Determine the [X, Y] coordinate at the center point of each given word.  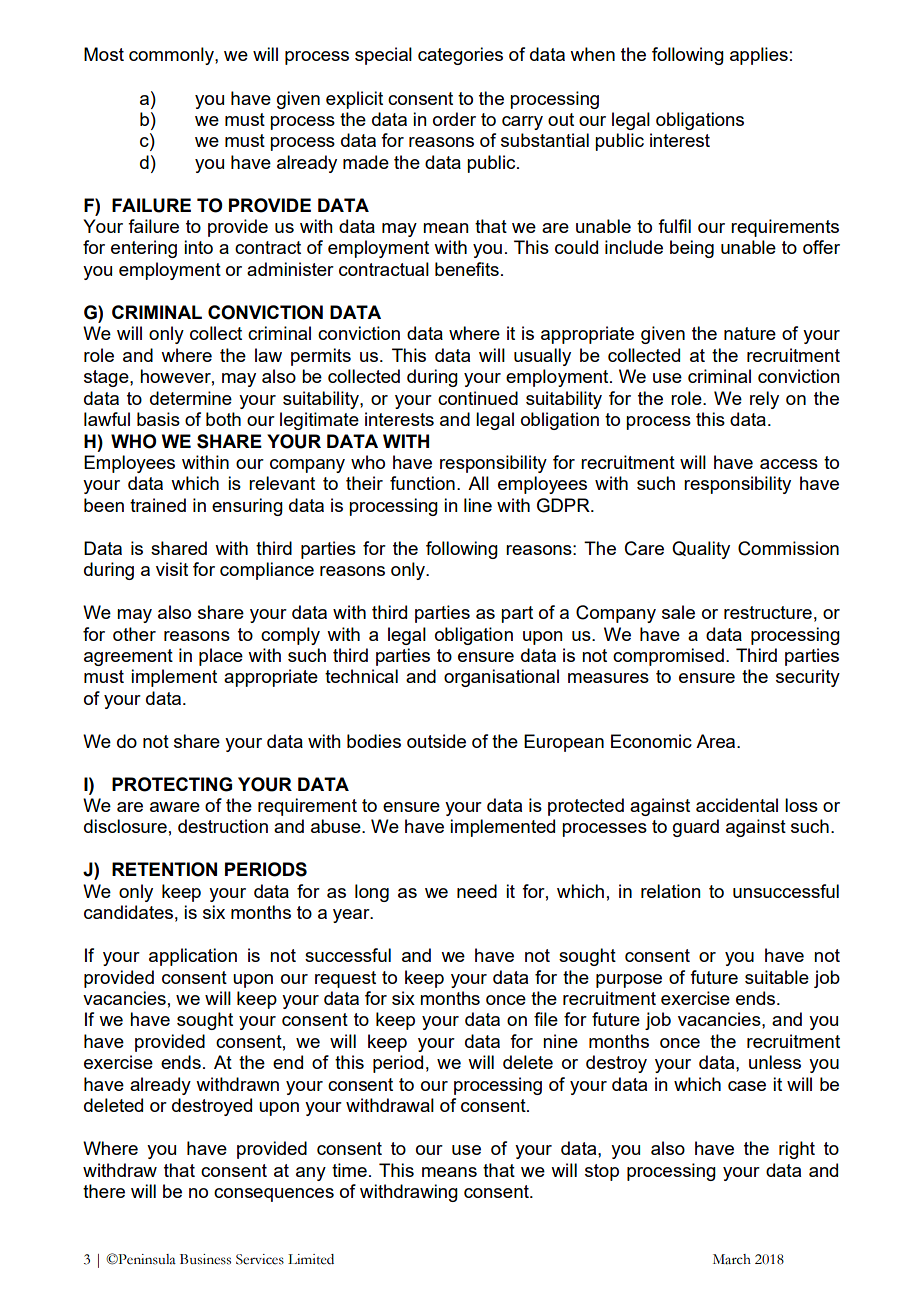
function [422, 483]
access [789, 464]
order [454, 119]
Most [104, 54]
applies [759, 56]
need [477, 891]
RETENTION [164, 869]
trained [158, 505]
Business [205, 1259]
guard [696, 828]
